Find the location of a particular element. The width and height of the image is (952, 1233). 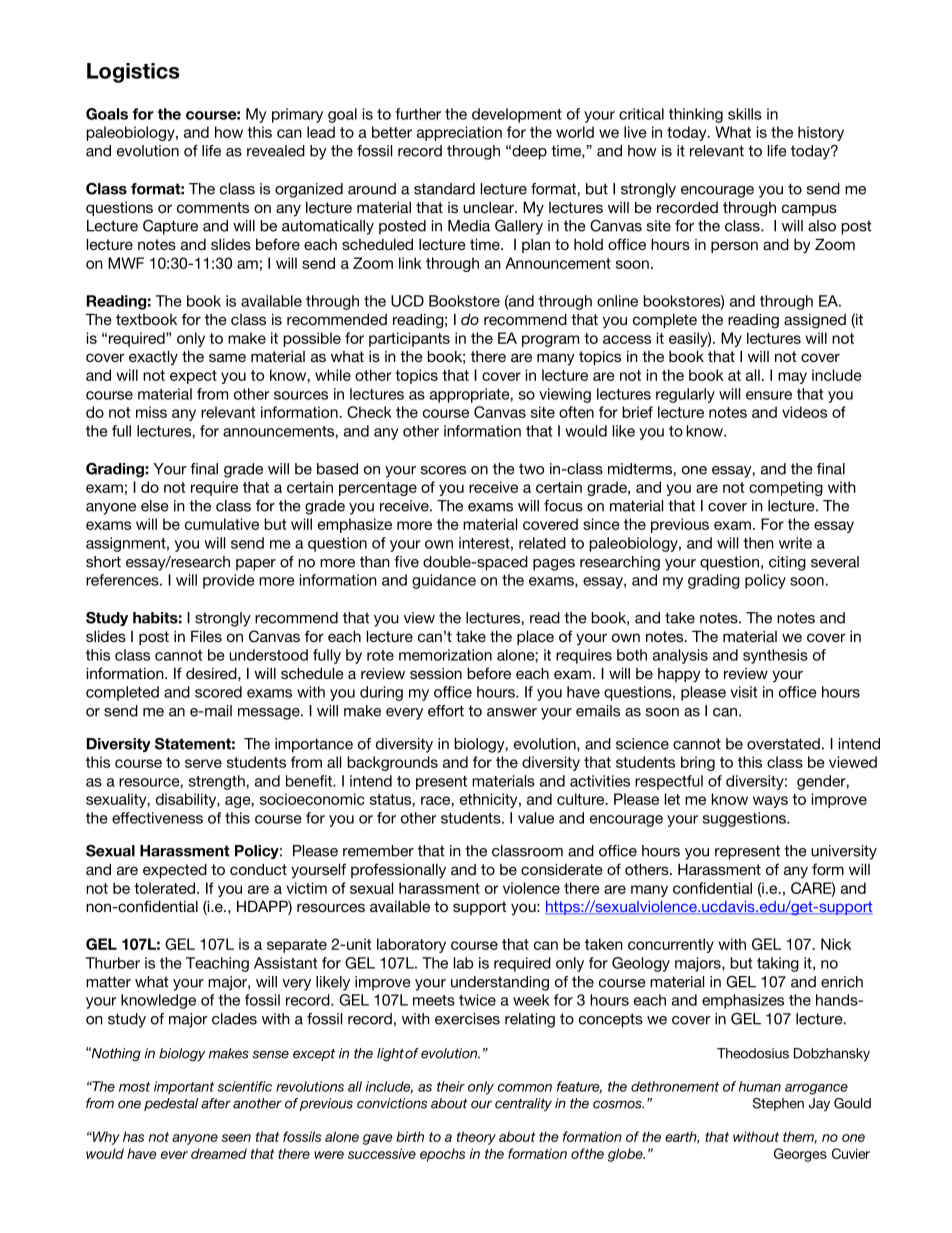

guidance is located at coordinates (444, 581).
